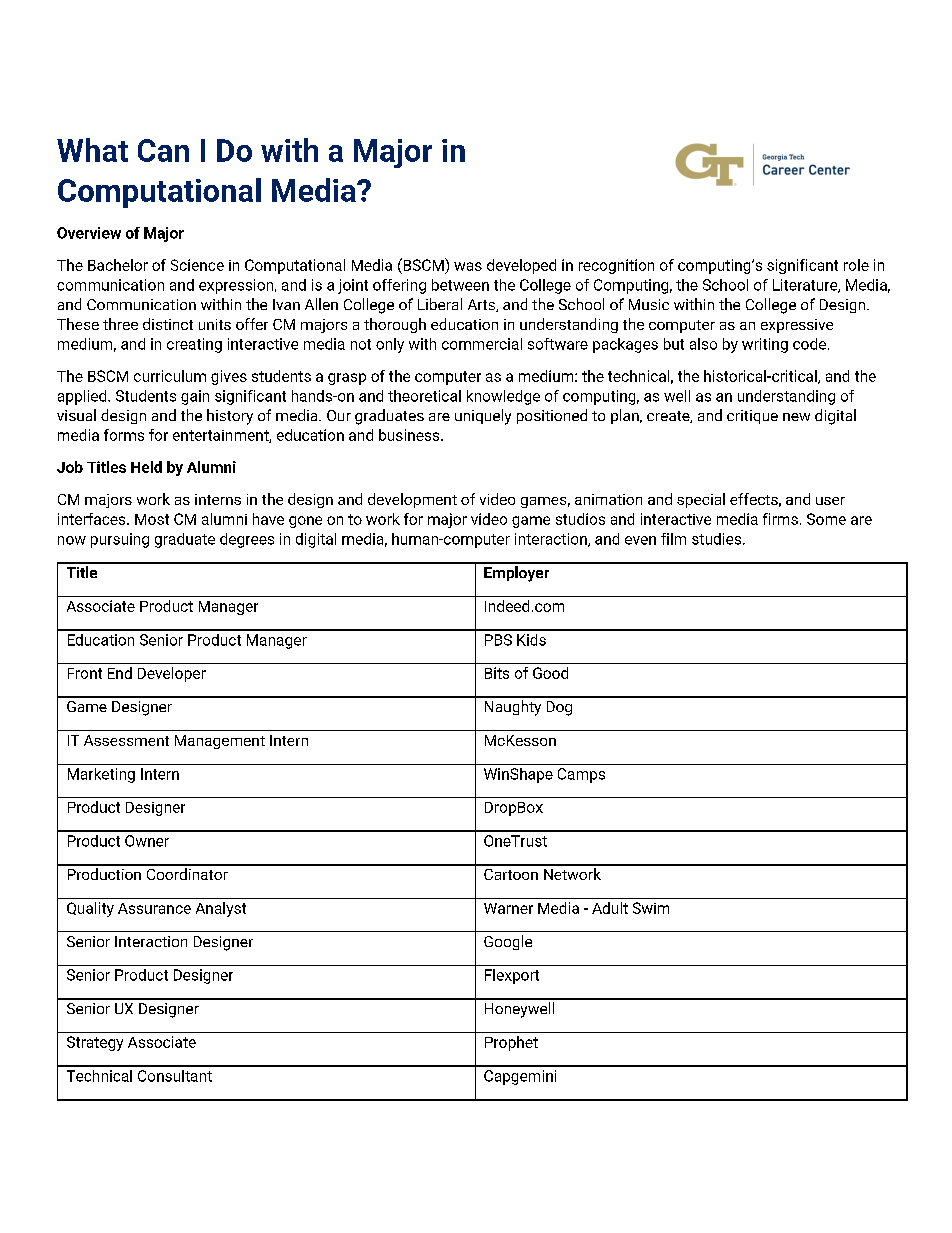 Image resolution: width=952 pixels, height=1233 pixels. I want to click on Prophet, so click(511, 1043).
